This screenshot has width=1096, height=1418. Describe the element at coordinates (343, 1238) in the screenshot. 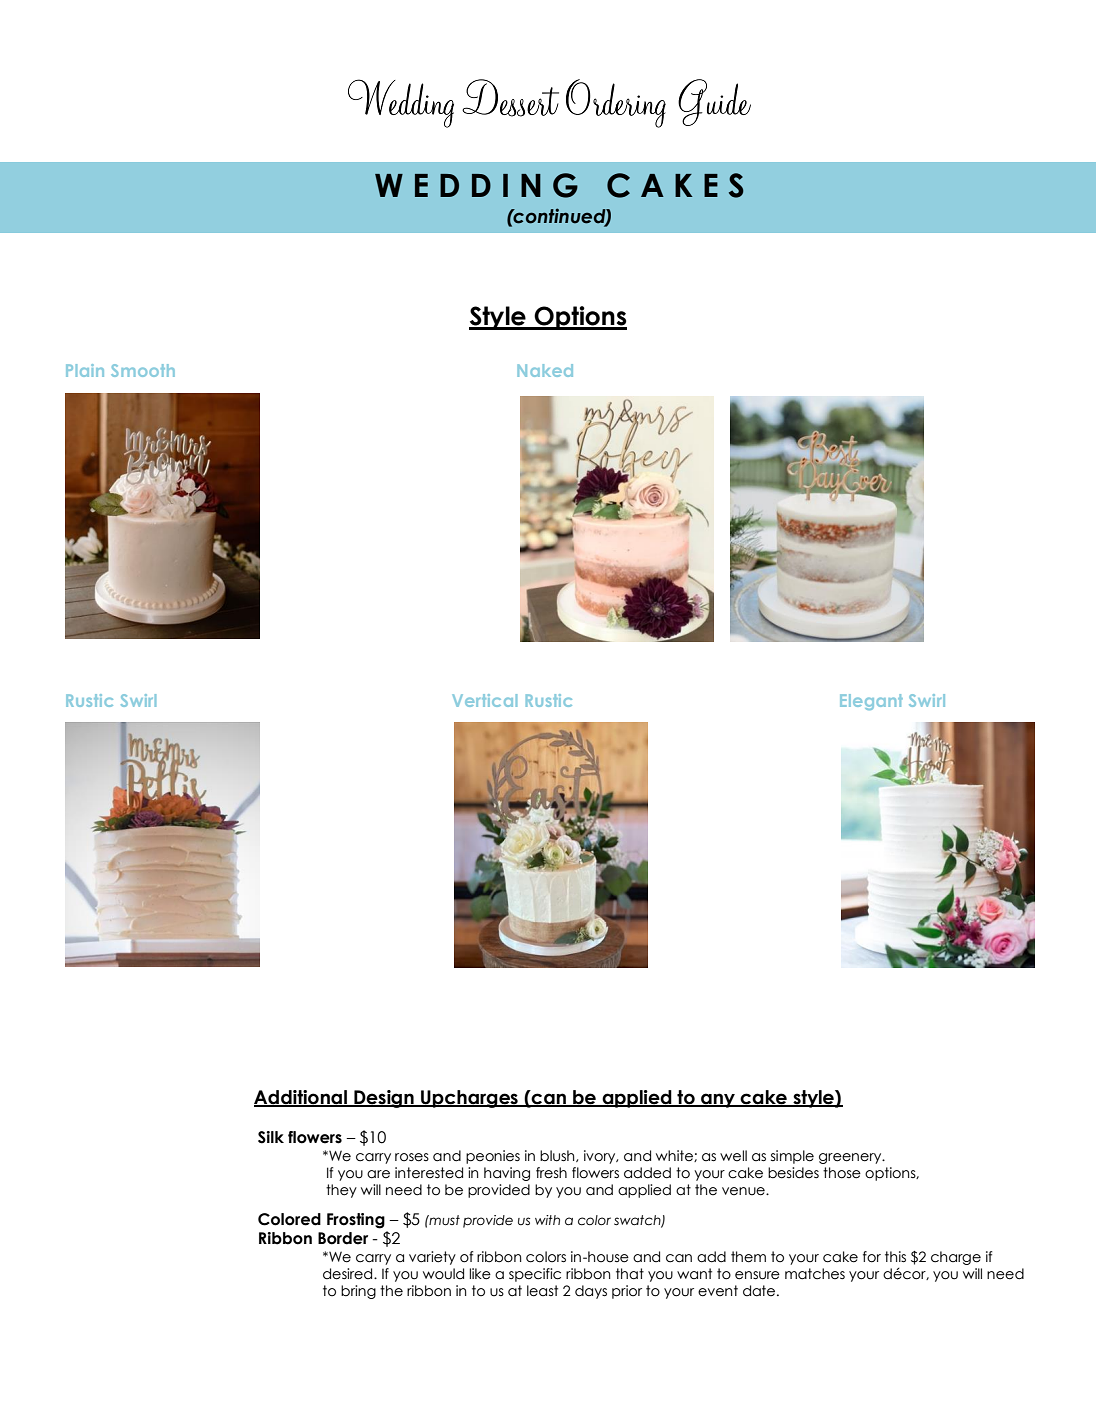

I see `Border` at that location.
